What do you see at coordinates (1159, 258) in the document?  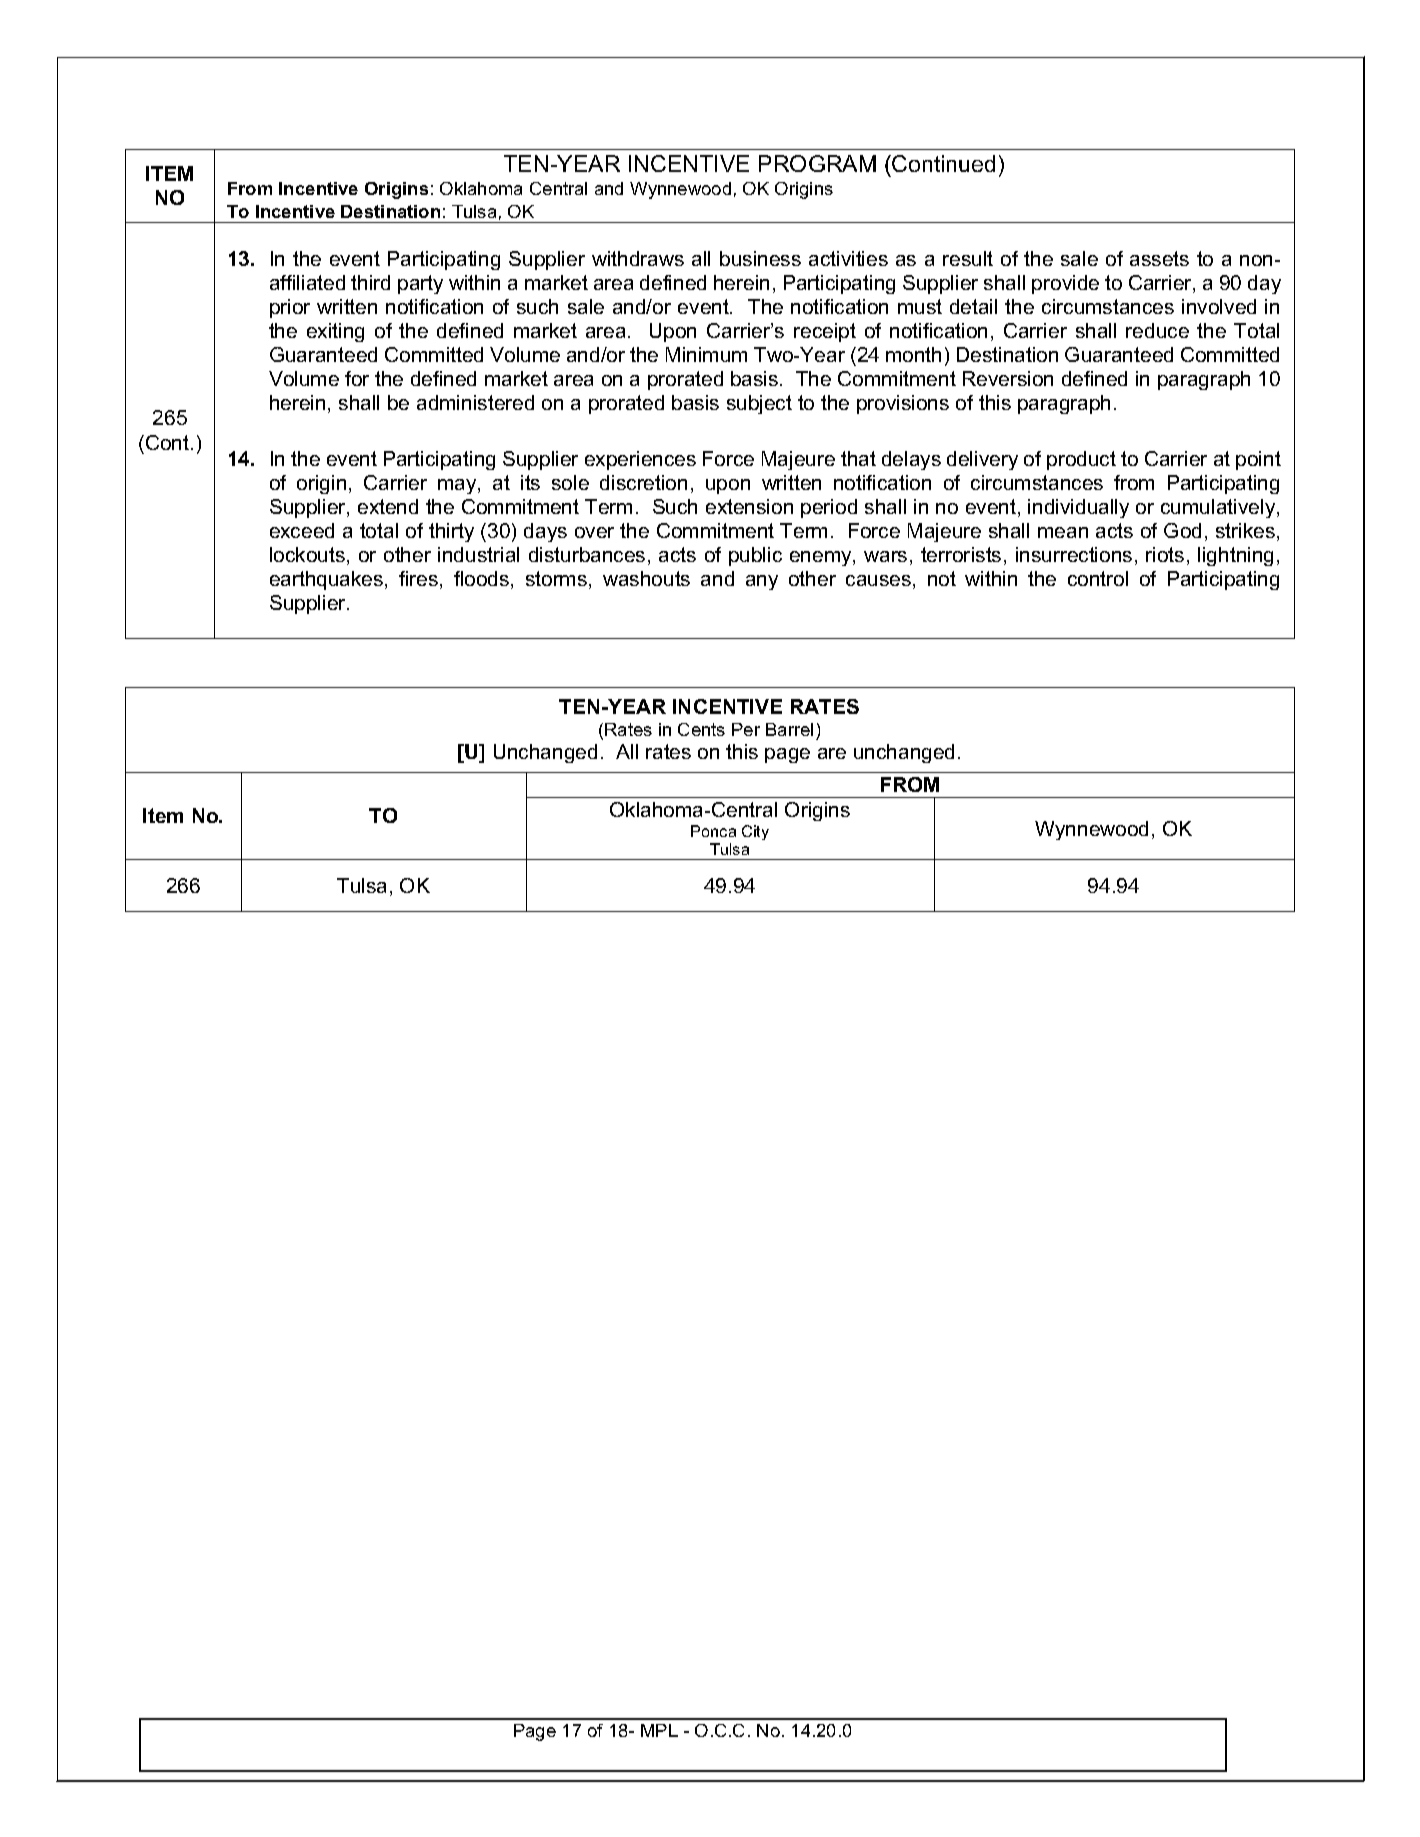 I see `assets` at bounding box center [1159, 258].
